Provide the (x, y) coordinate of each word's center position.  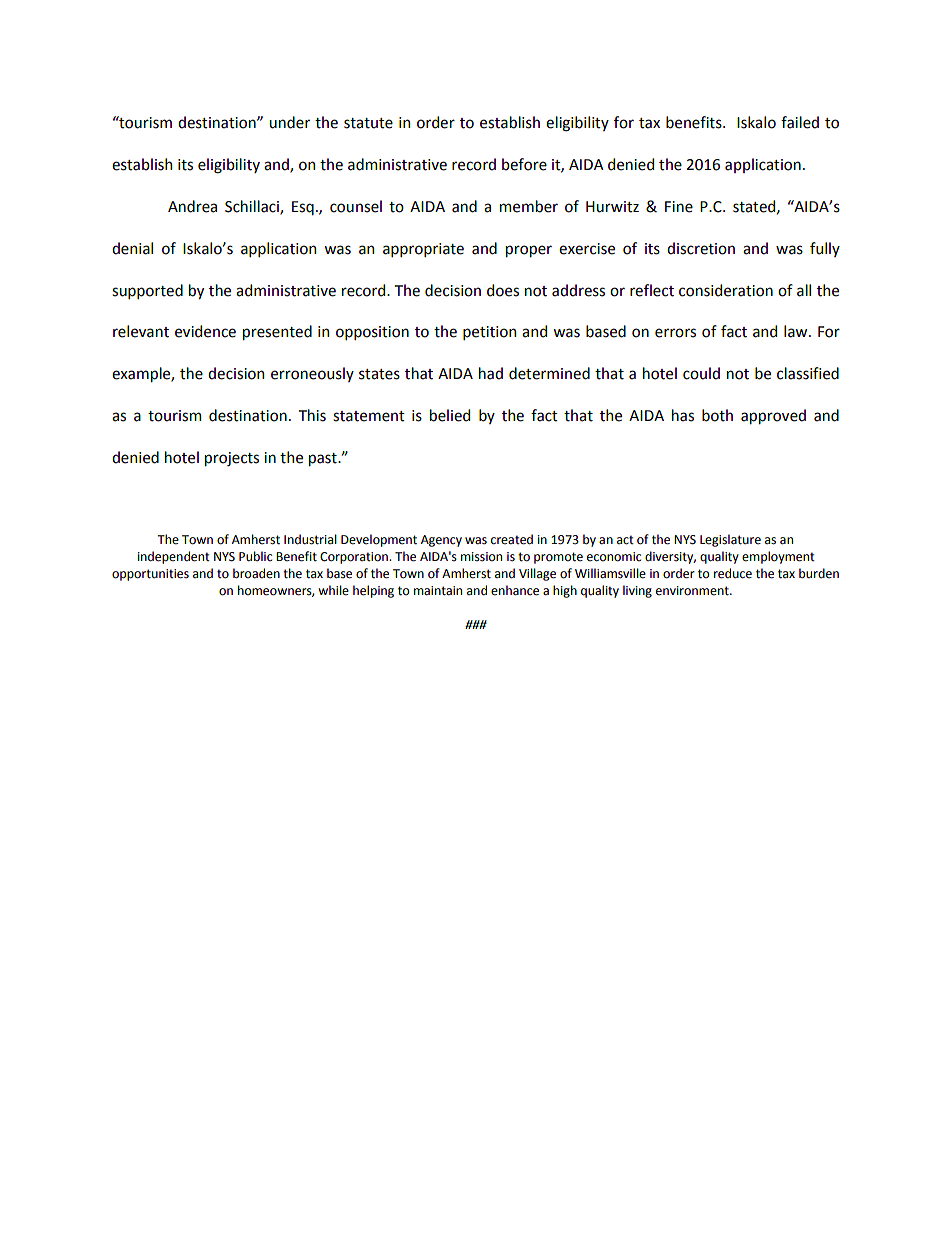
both (717, 415)
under (289, 122)
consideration (726, 290)
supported (147, 291)
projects (232, 459)
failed (800, 122)
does (503, 290)
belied (450, 415)
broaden (256, 573)
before (524, 164)
